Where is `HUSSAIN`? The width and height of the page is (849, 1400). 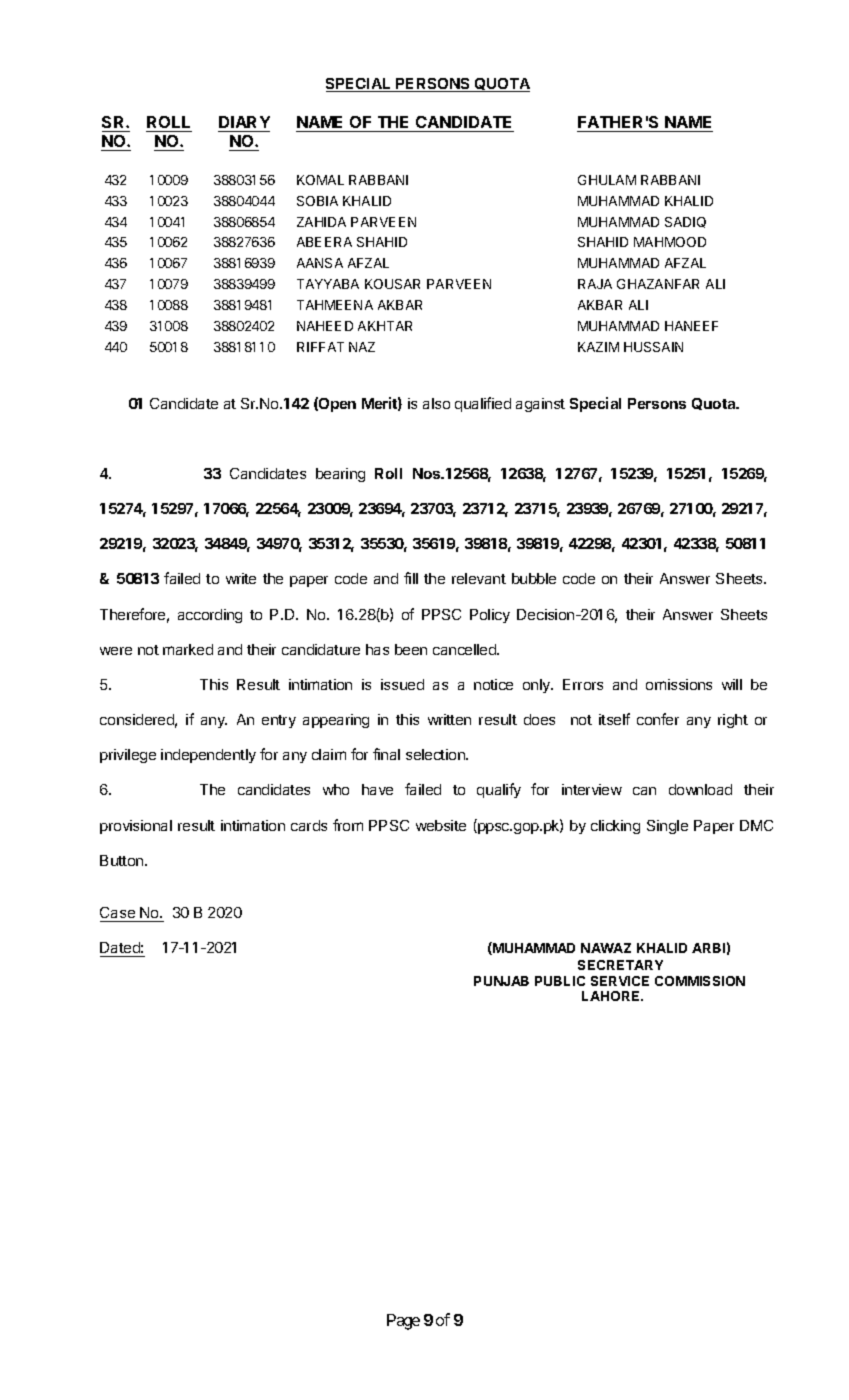 HUSSAIN is located at coordinates (653, 347).
